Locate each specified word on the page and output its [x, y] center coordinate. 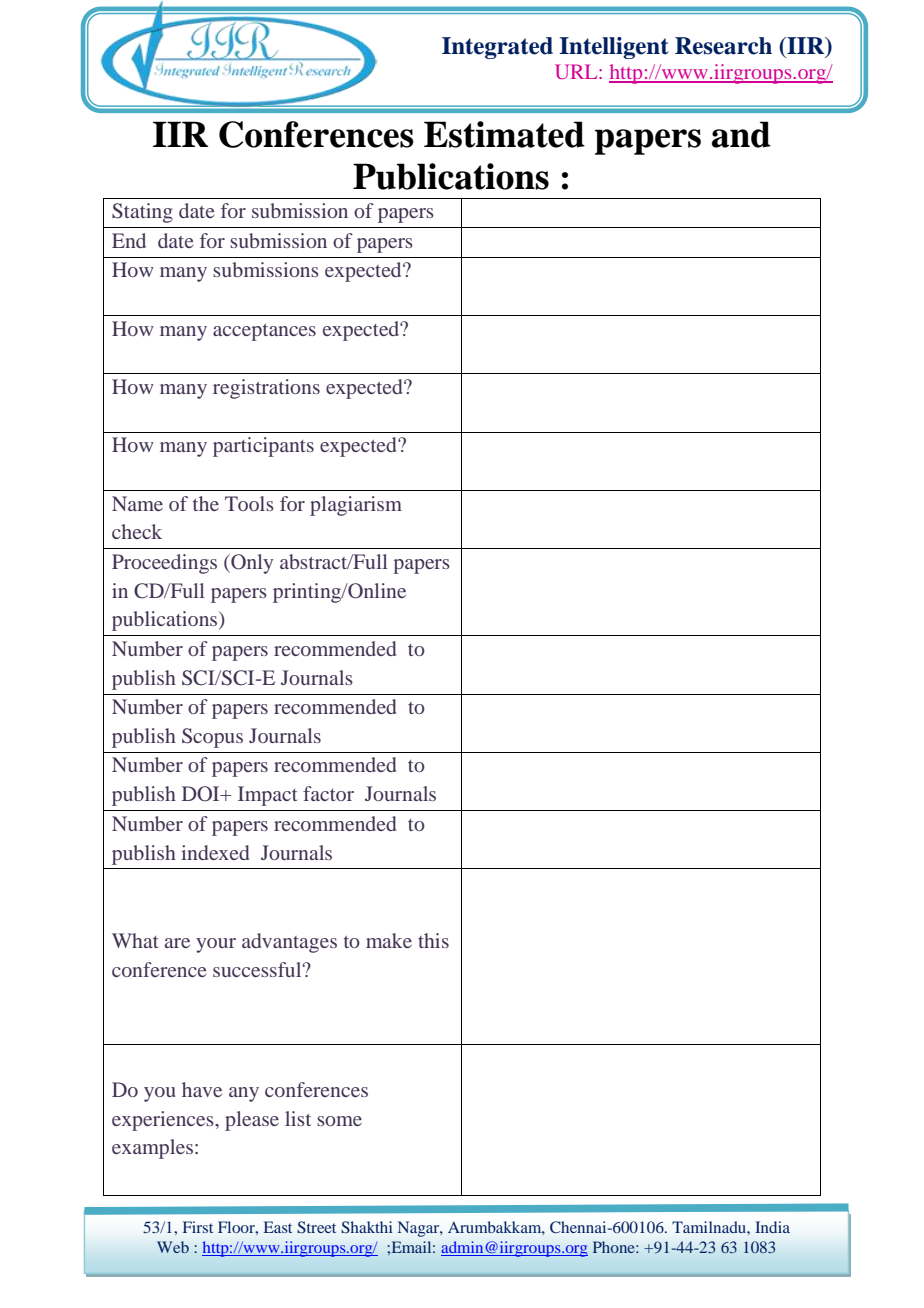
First [198, 1227]
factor [328, 793]
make [389, 940]
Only [251, 564]
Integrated [497, 48]
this [433, 940]
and [741, 134]
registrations [266, 389]
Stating [142, 213]
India [772, 1227]
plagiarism [356, 506]
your [216, 945]
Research [723, 46]
